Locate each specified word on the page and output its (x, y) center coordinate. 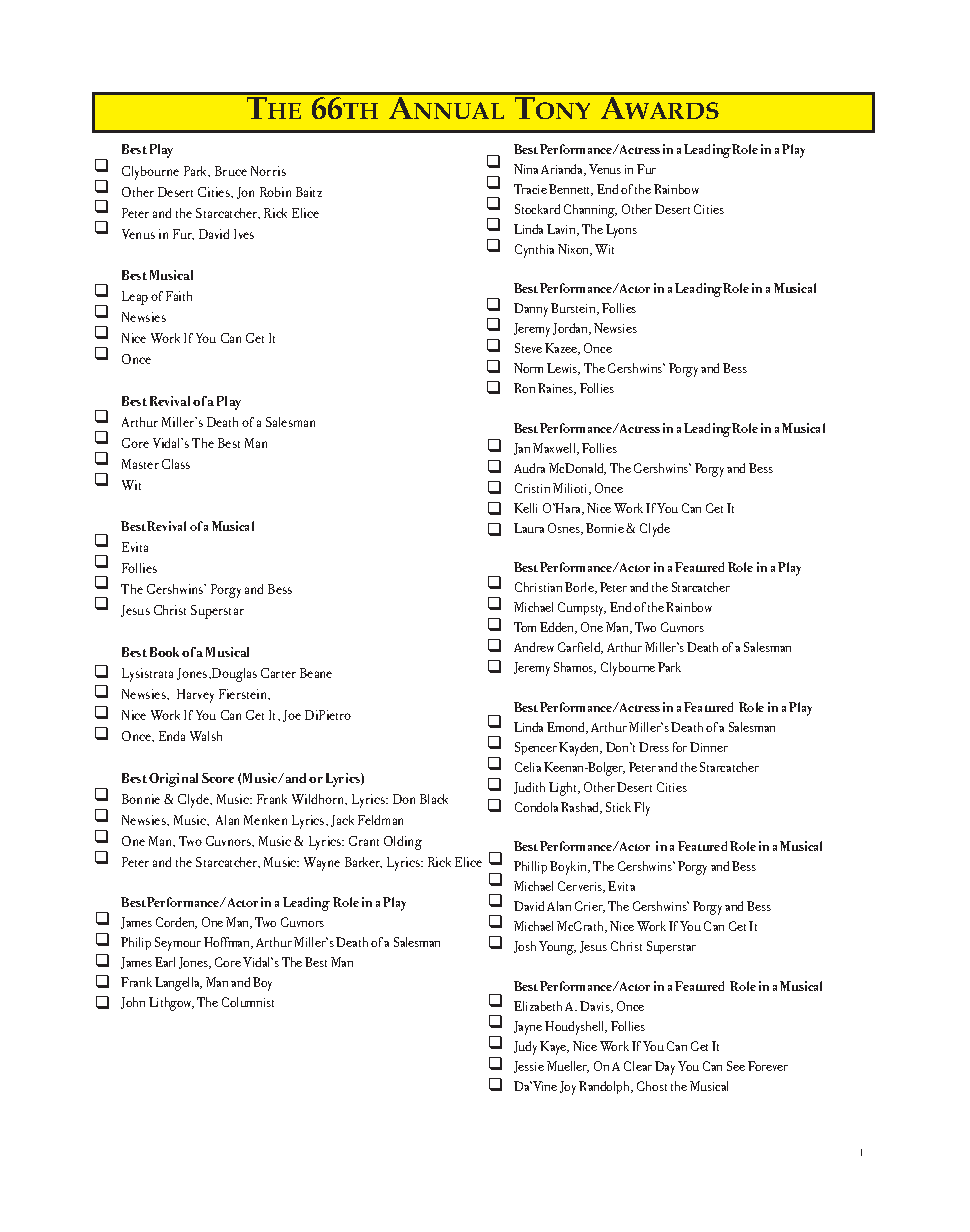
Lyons (621, 231)
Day (665, 1068)
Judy (525, 1048)
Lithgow (171, 1004)
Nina (526, 169)
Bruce (231, 171)
